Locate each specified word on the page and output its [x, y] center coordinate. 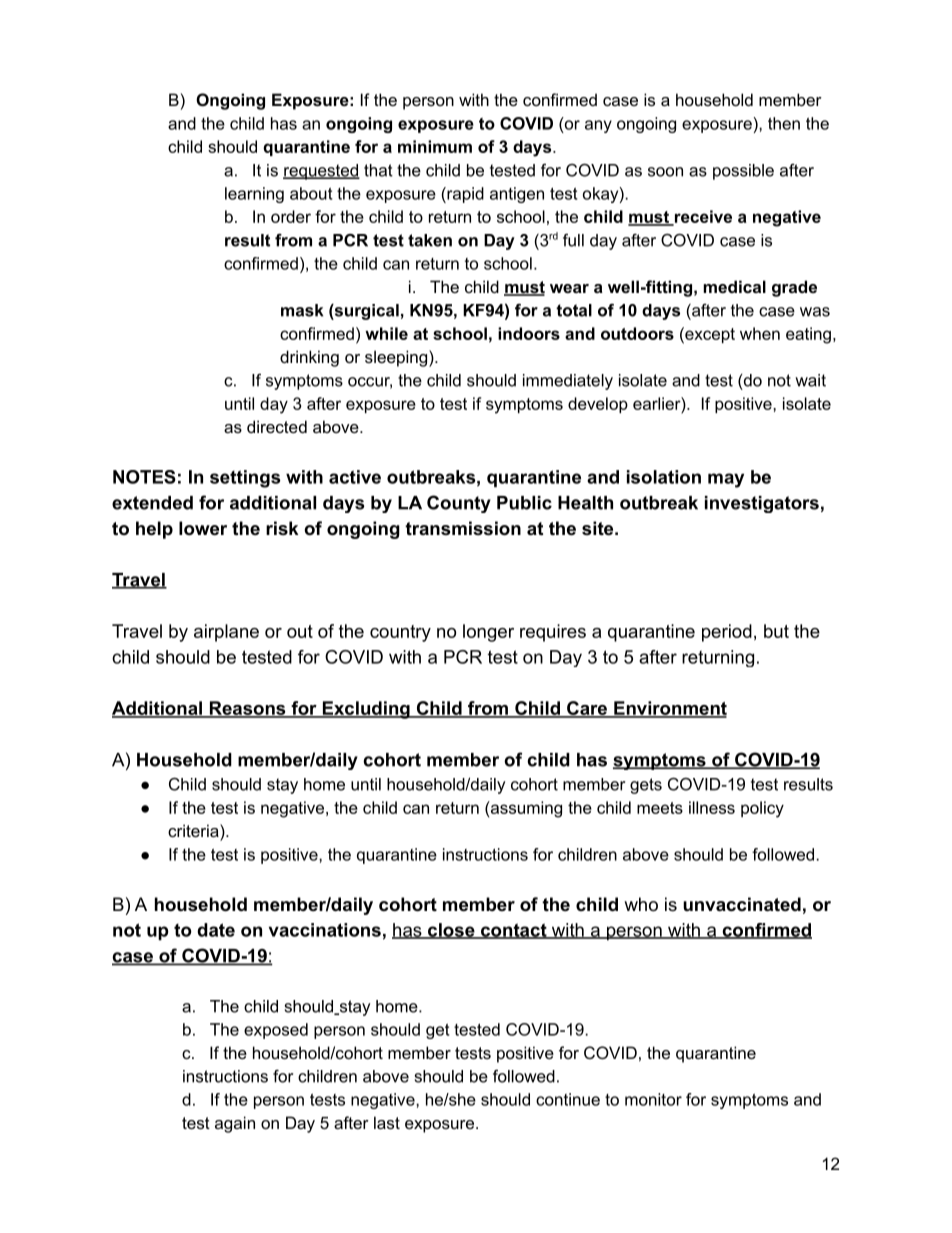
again [235, 1124]
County [459, 504]
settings [245, 479]
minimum [435, 146]
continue [568, 1099]
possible [743, 172]
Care [586, 709]
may [726, 480]
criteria [194, 830]
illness [712, 807]
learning [254, 195]
